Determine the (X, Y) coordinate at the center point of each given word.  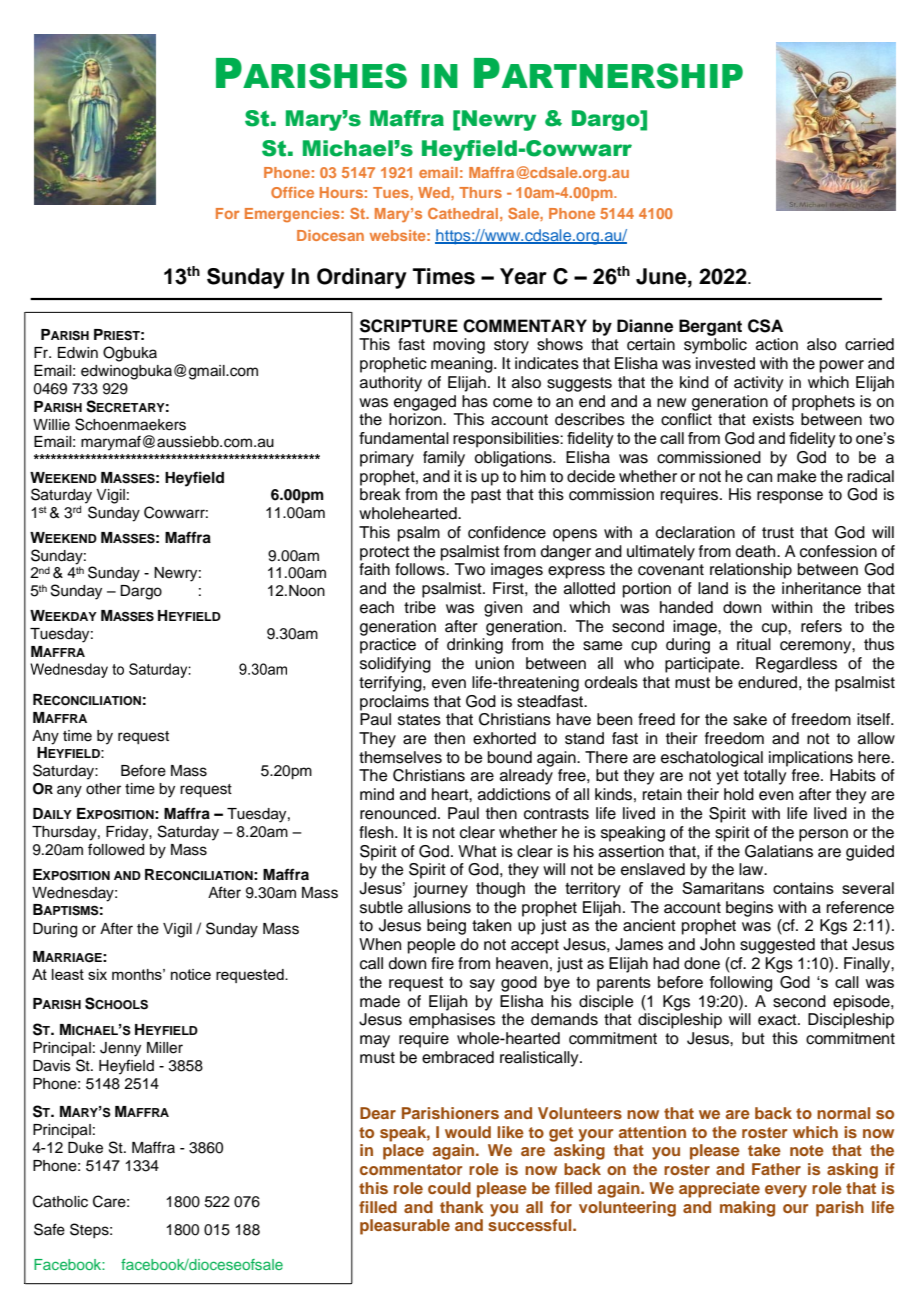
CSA (765, 326)
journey (440, 890)
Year (523, 276)
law (752, 869)
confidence (507, 532)
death (757, 551)
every (786, 1191)
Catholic (60, 1201)
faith (374, 569)
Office (292, 192)
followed (116, 849)
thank (462, 1207)
